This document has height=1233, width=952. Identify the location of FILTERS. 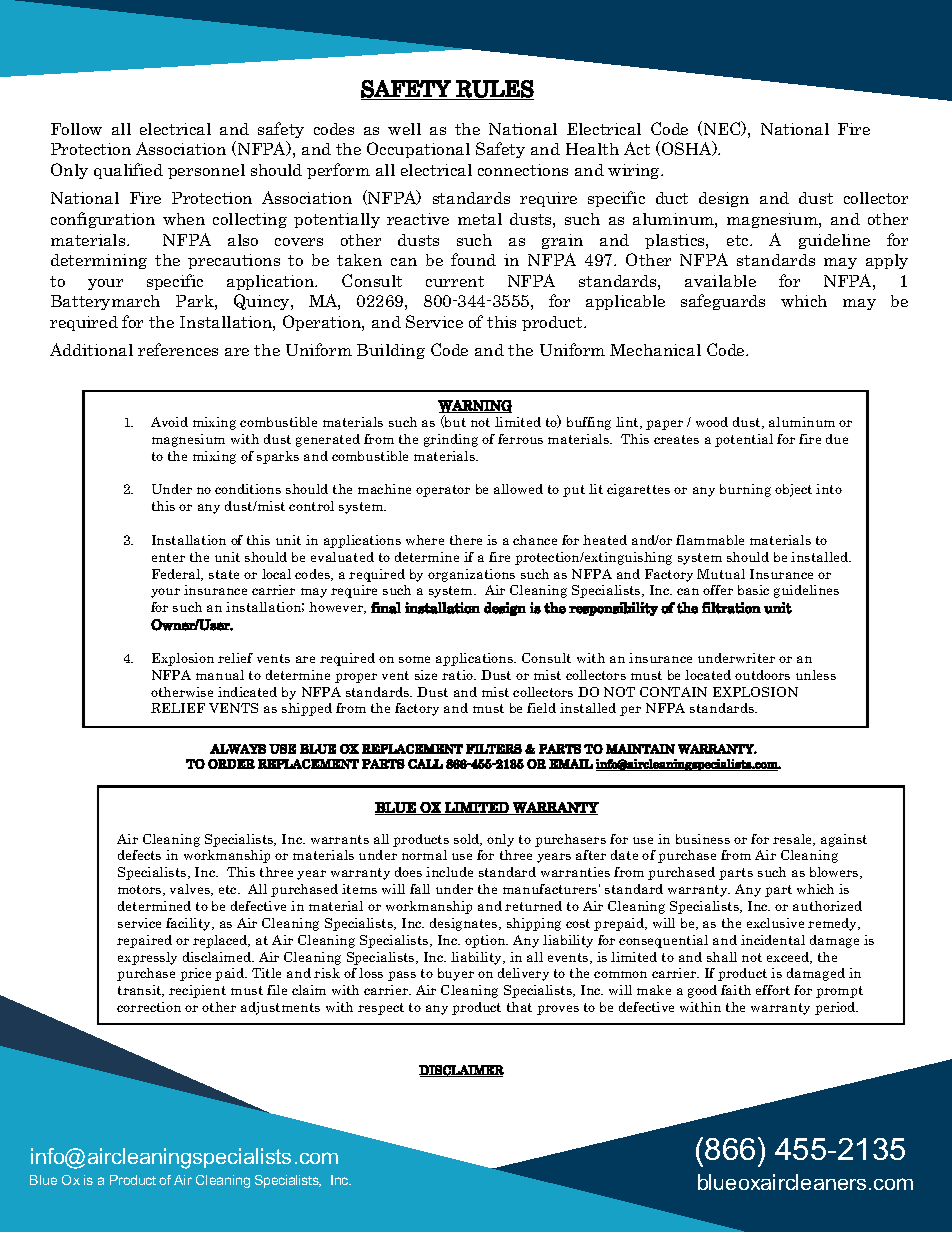
(494, 749).
